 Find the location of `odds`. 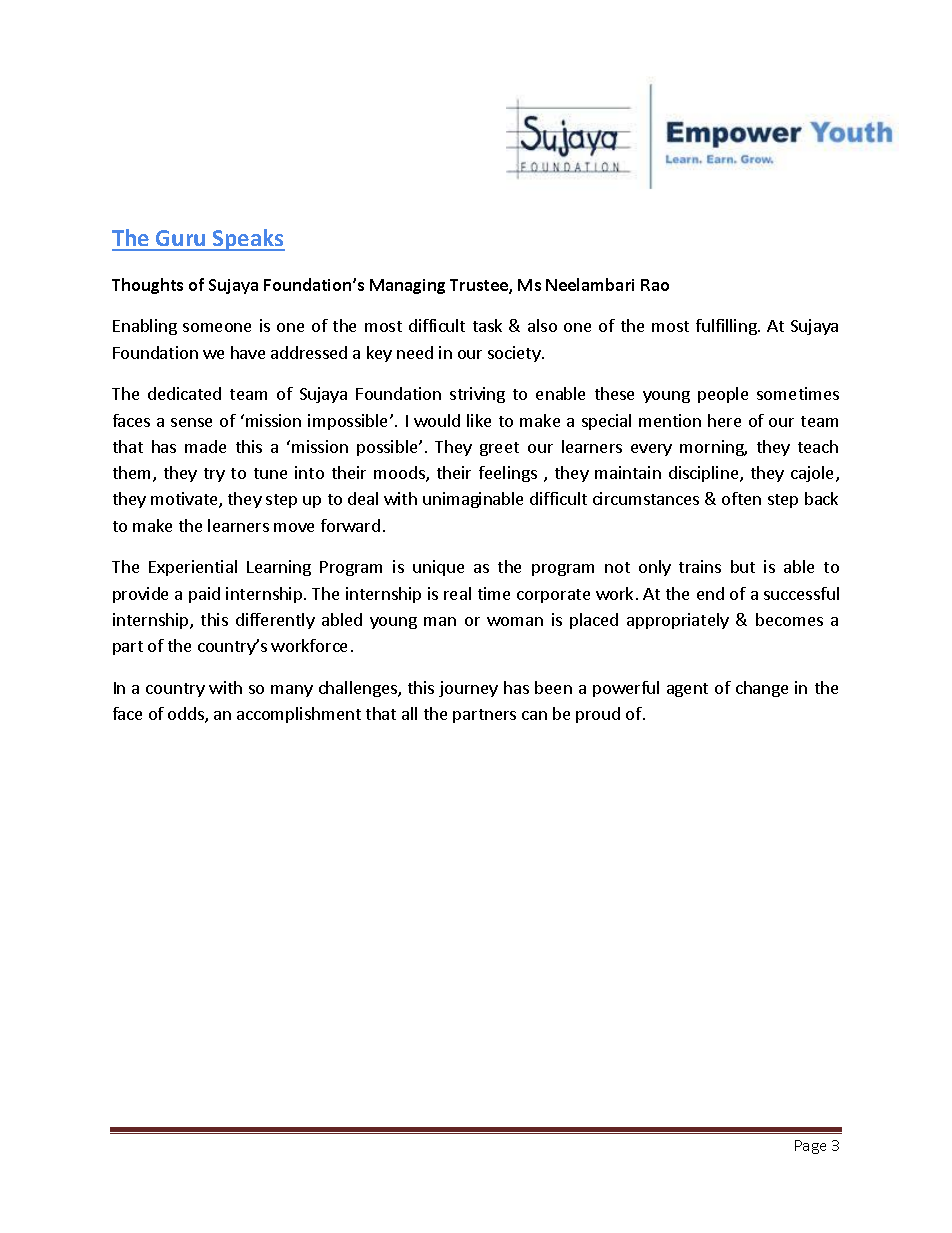

odds is located at coordinates (187, 715).
